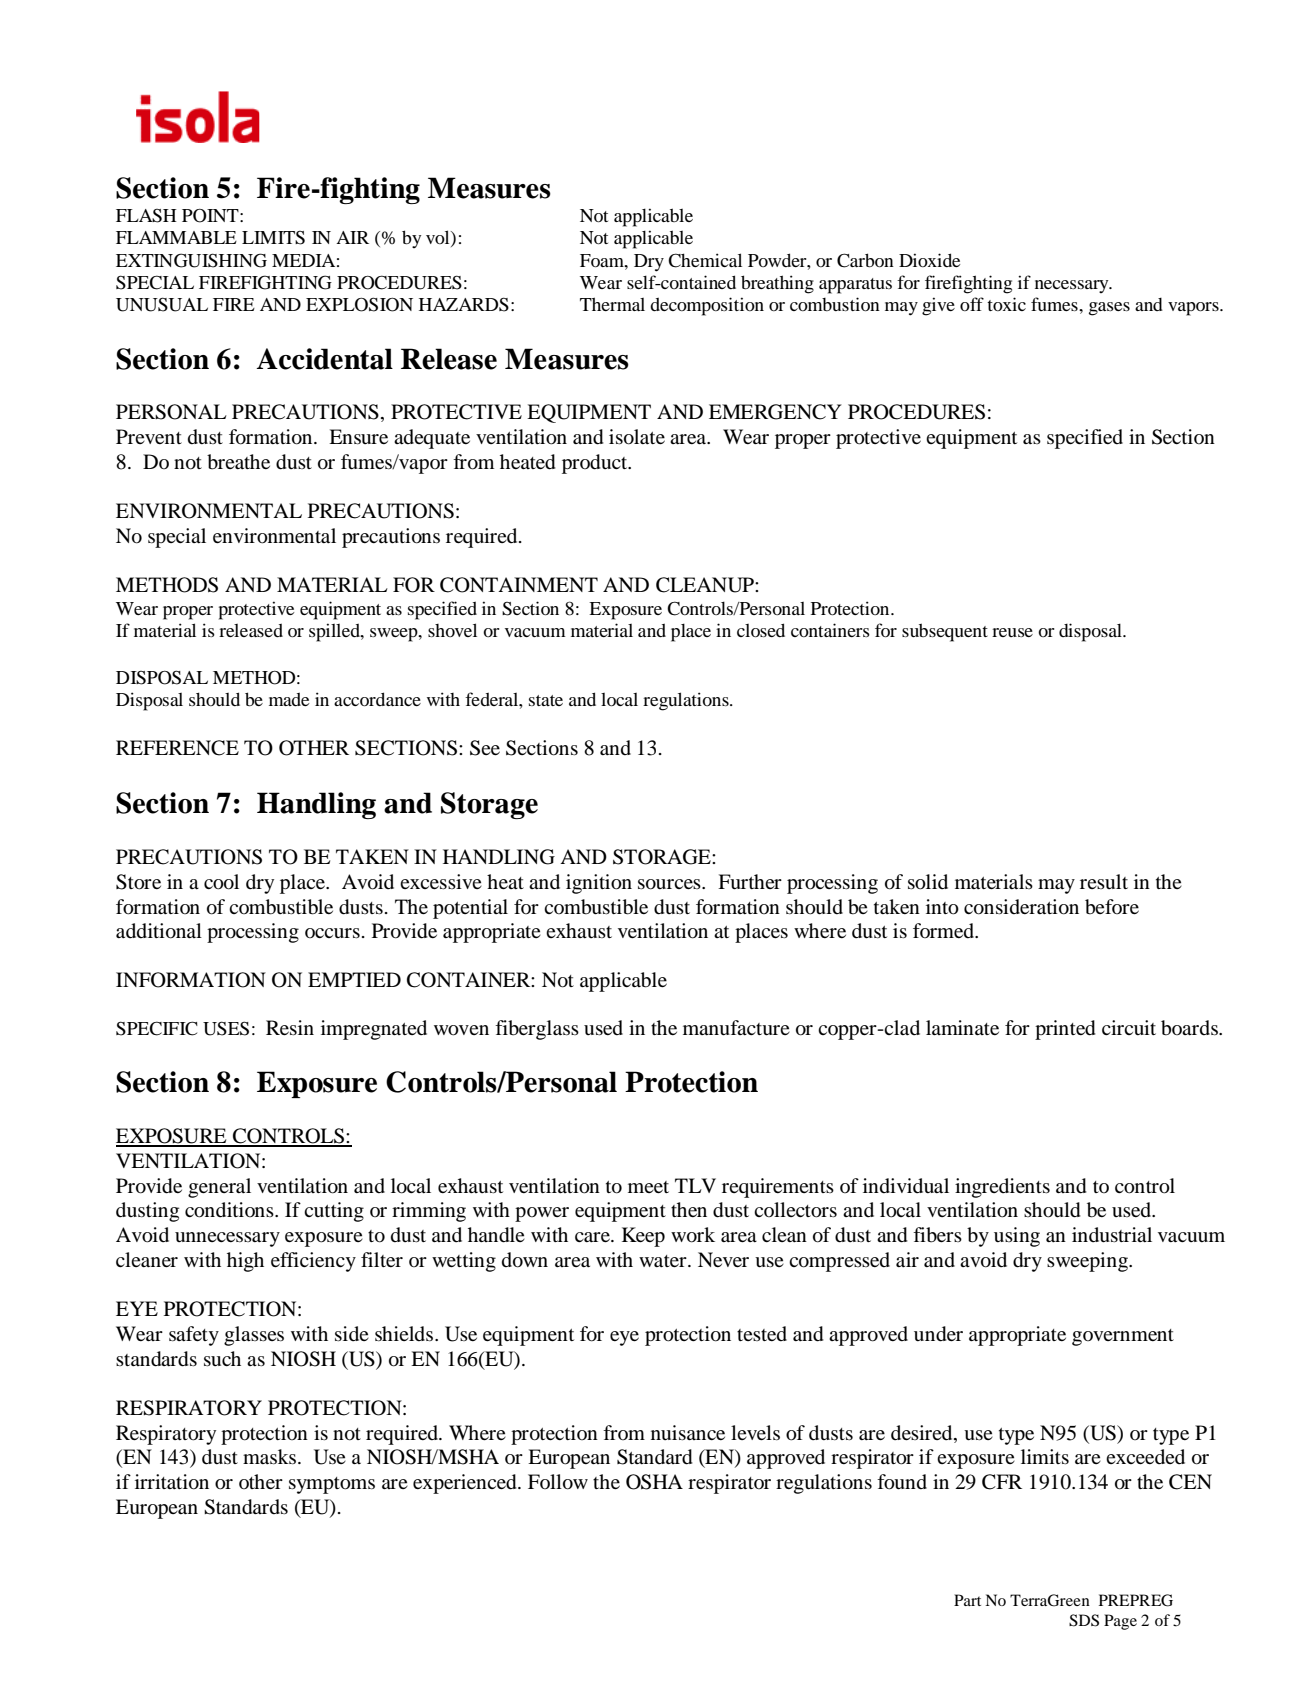  What do you see at coordinates (705, 260) in the screenshot?
I see `Chemical` at bounding box center [705, 260].
